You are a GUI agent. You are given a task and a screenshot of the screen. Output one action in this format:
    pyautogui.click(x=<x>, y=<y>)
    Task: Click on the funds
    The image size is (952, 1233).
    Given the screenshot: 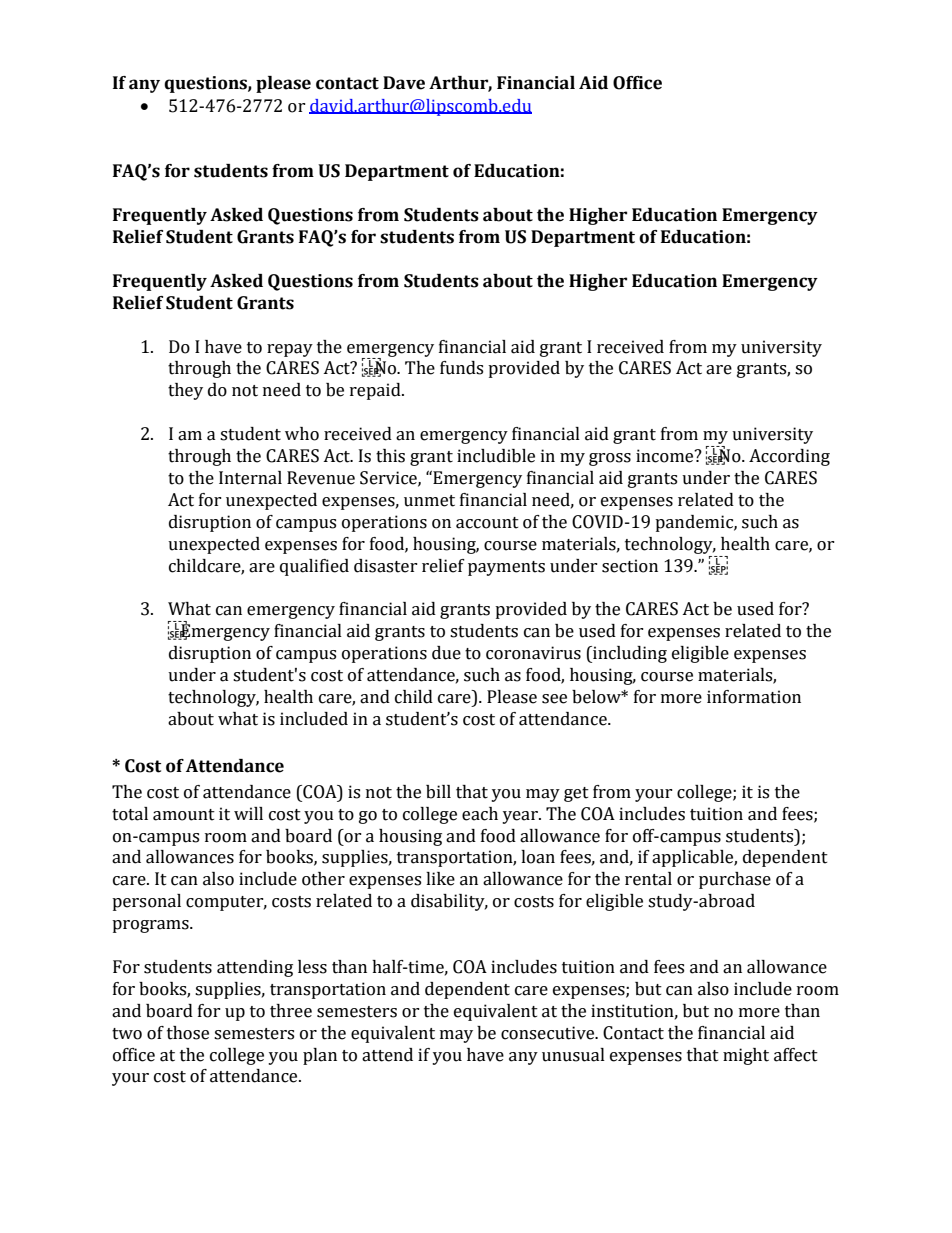 What is the action you would take?
    pyautogui.click(x=461, y=368)
